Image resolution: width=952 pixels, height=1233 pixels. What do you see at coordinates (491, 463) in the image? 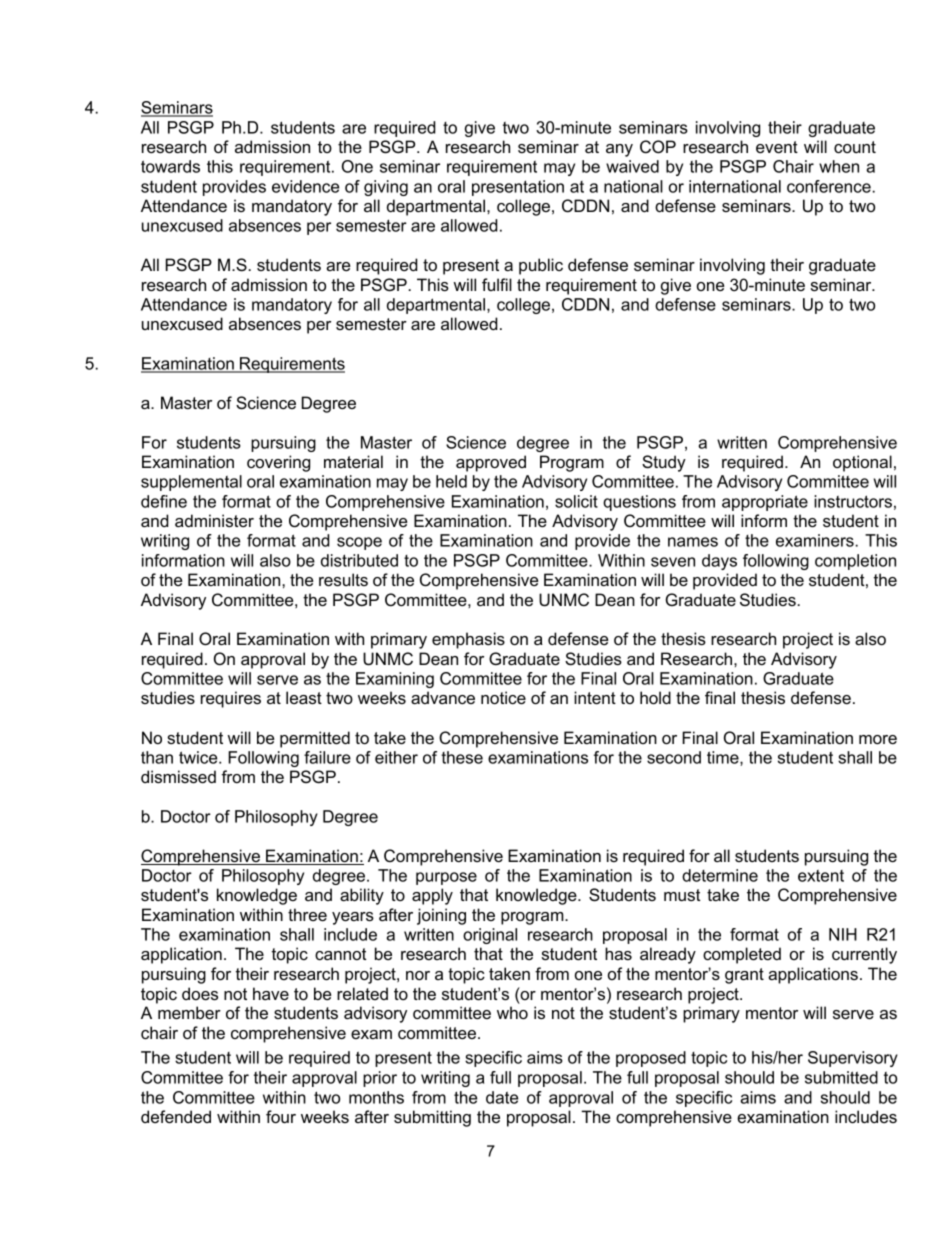
I see `approved` at bounding box center [491, 463].
